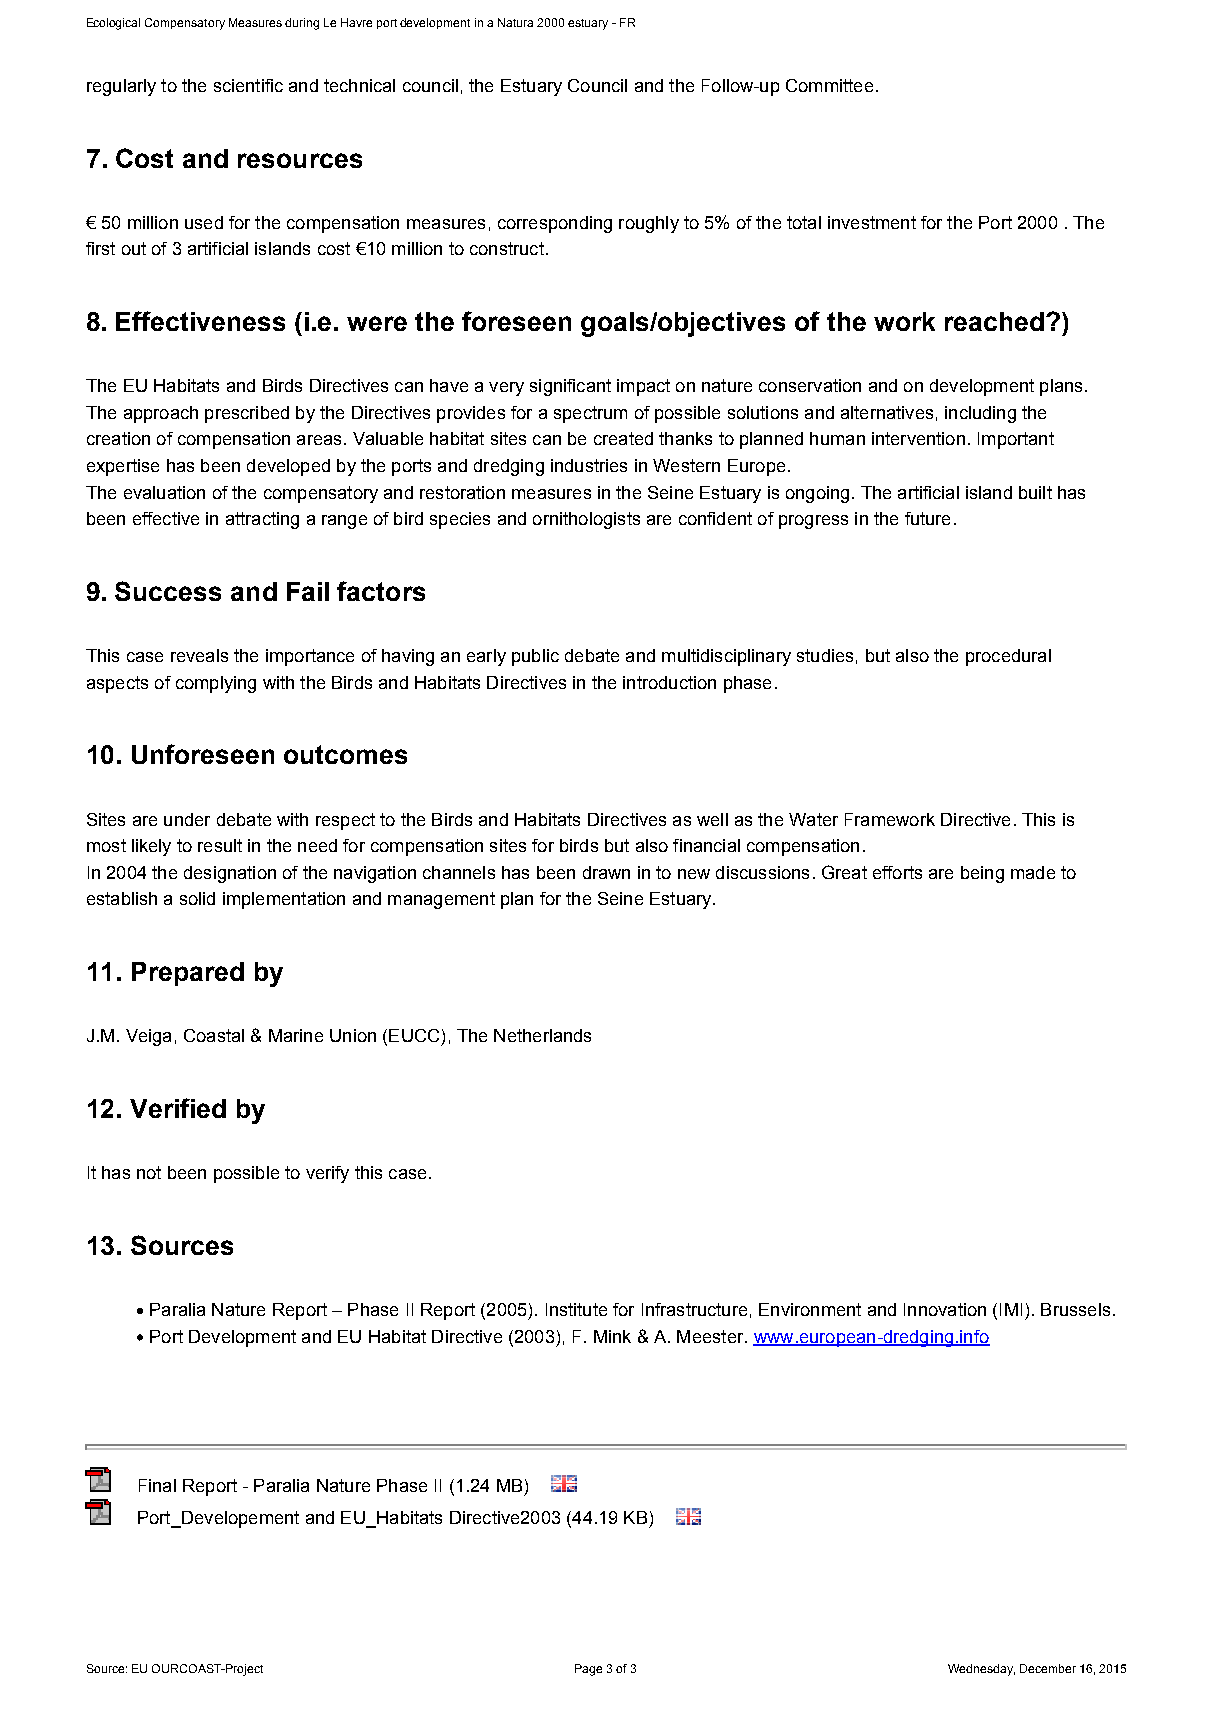 The image size is (1215, 1720). I want to click on intervention, so click(918, 438).
